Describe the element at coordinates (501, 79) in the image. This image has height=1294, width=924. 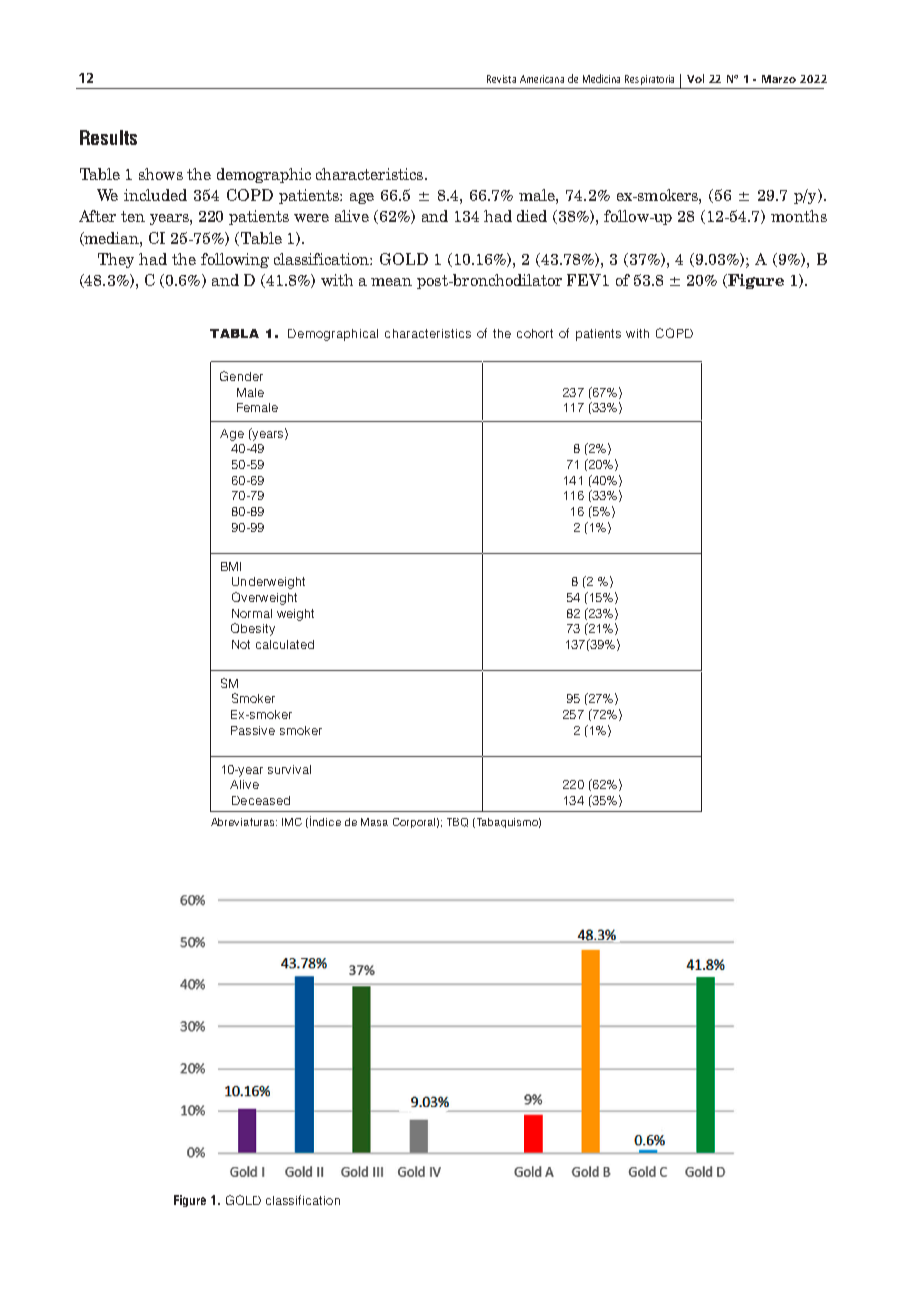
I see `Revista` at that location.
